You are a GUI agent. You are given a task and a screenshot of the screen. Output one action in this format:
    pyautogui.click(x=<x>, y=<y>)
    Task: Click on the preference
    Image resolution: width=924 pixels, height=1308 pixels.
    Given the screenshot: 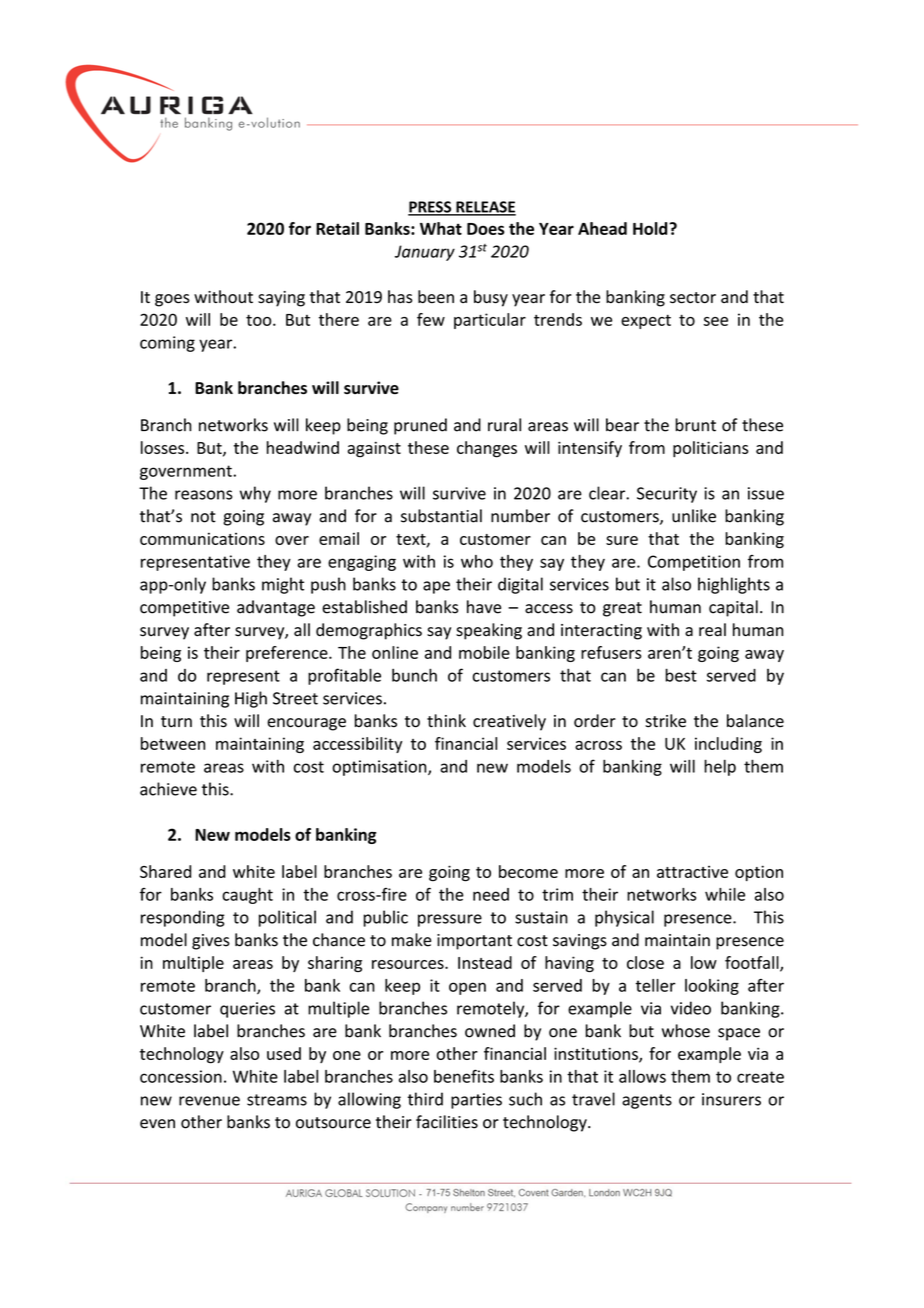 What is the action you would take?
    pyautogui.click(x=288, y=654)
